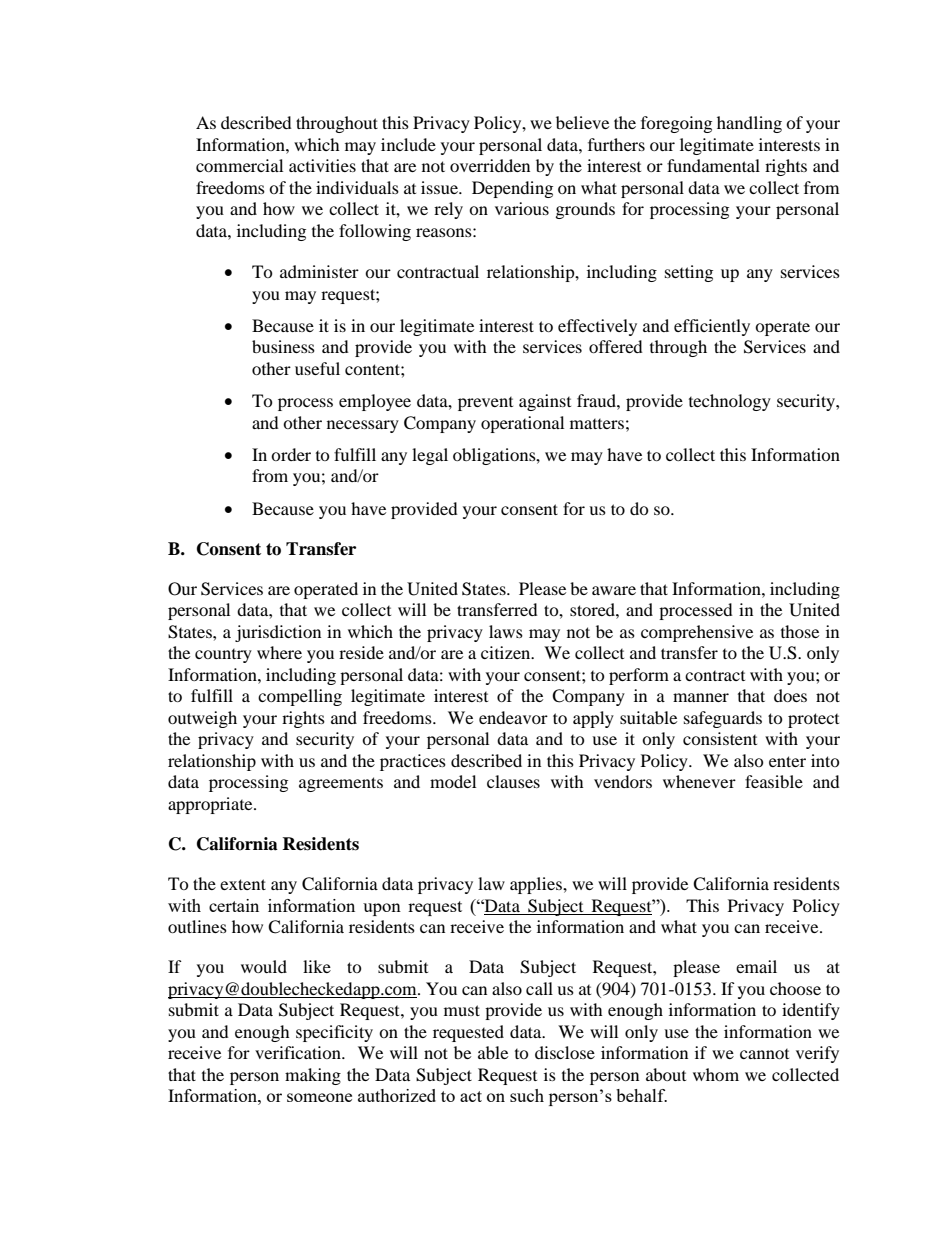 The height and width of the screenshot is (1233, 952). Describe the element at coordinates (749, 124) in the screenshot. I see `handling` at that location.
